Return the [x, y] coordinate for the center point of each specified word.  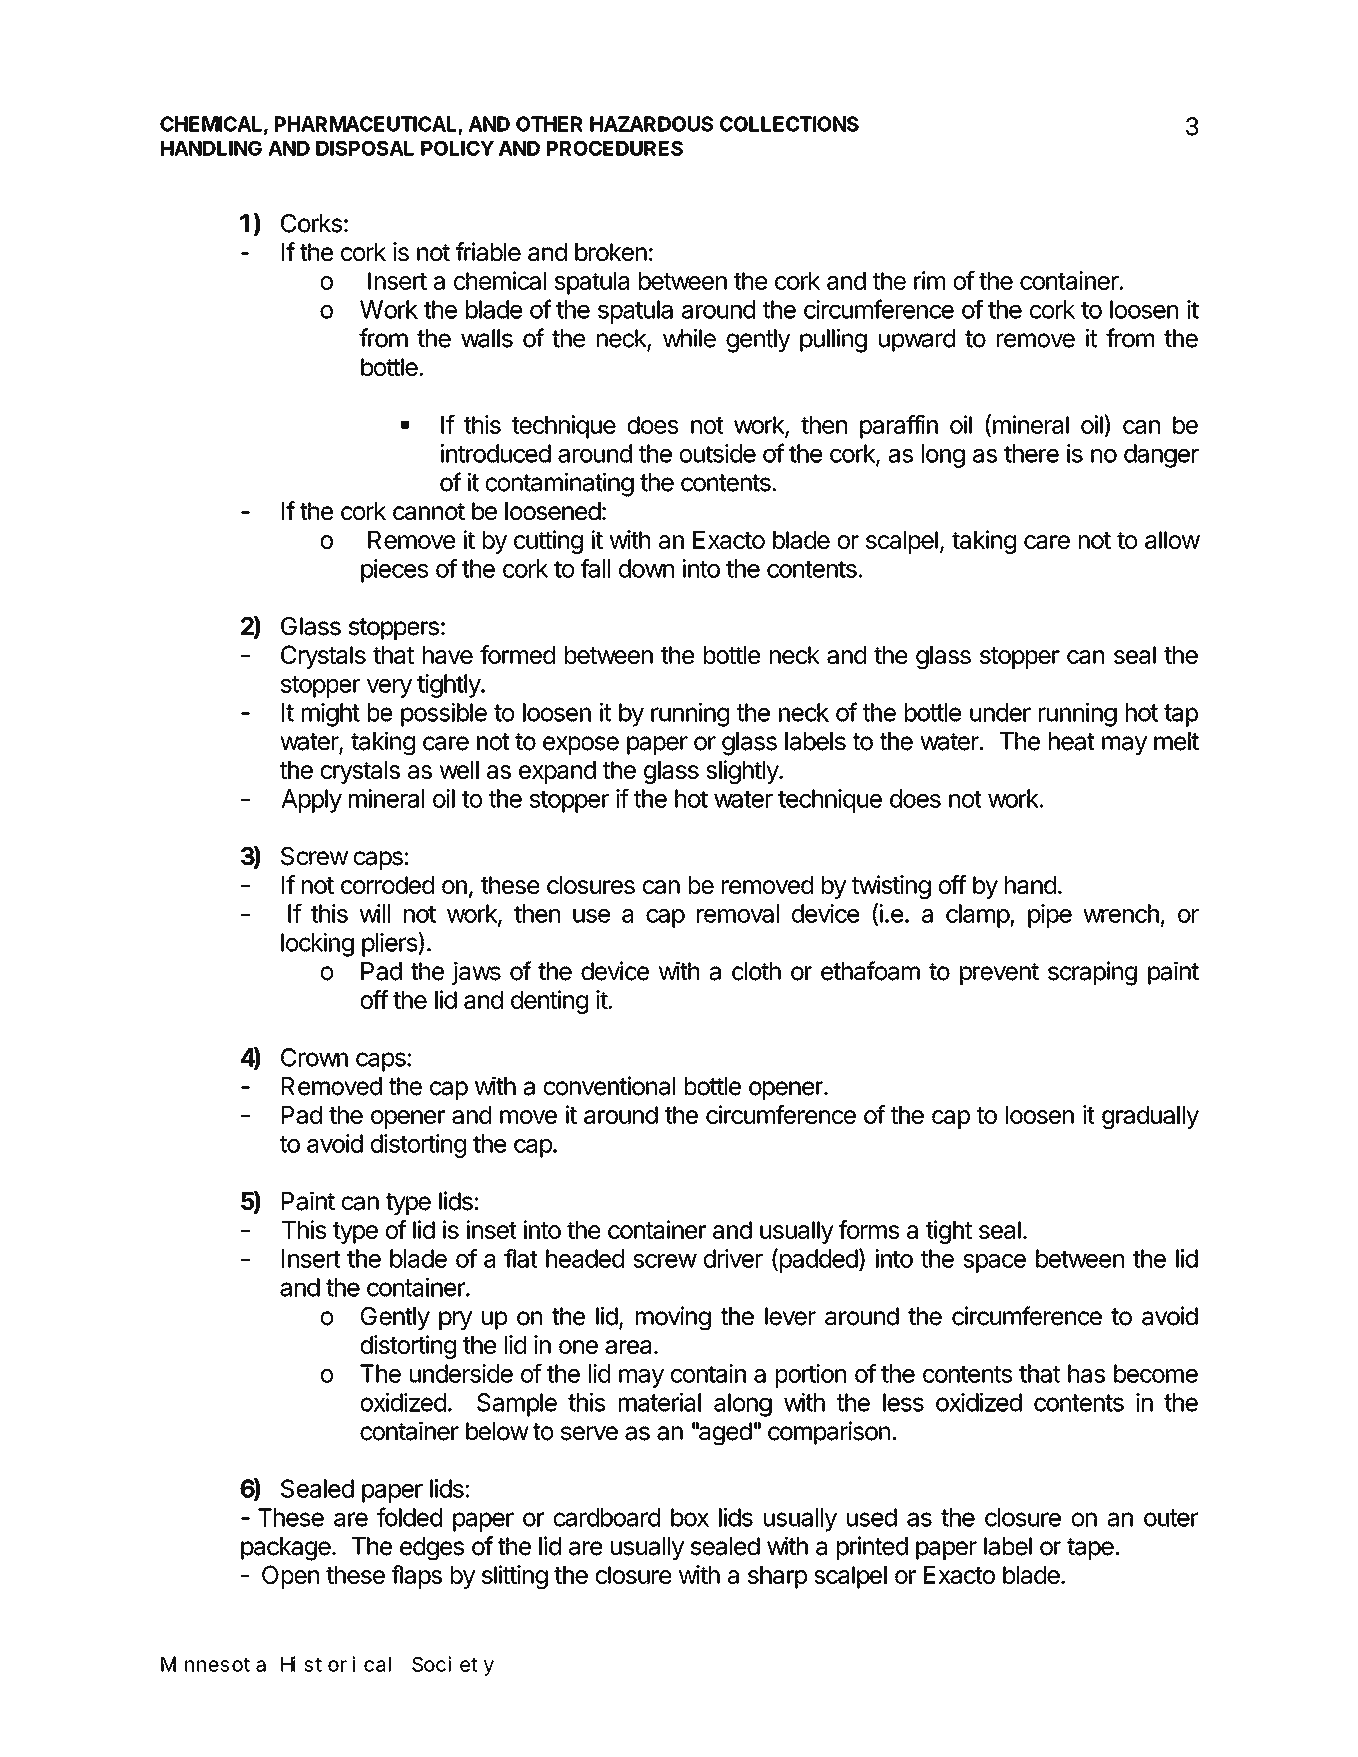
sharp [777, 1577]
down [646, 568]
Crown [314, 1057]
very [389, 688]
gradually [1150, 1117]
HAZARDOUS [651, 124]
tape [1091, 1549]
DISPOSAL [365, 148]
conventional [609, 1086]
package [286, 1549]
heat [1072, 741]
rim [929, 280]
